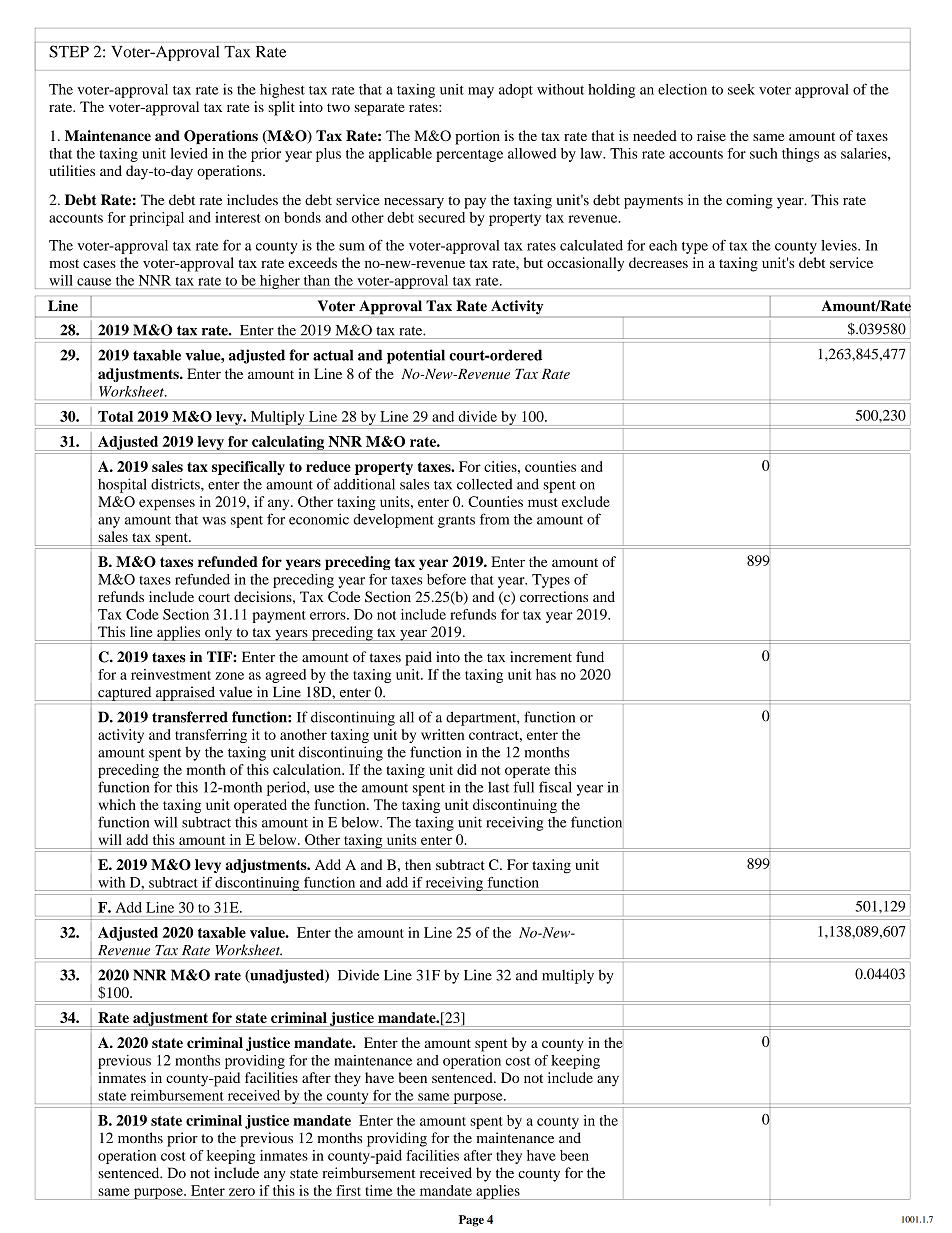 The image size is (952, 1233). Describe the element at coordinates (189, 153) in the screenshot. I see `levied` at that location.
